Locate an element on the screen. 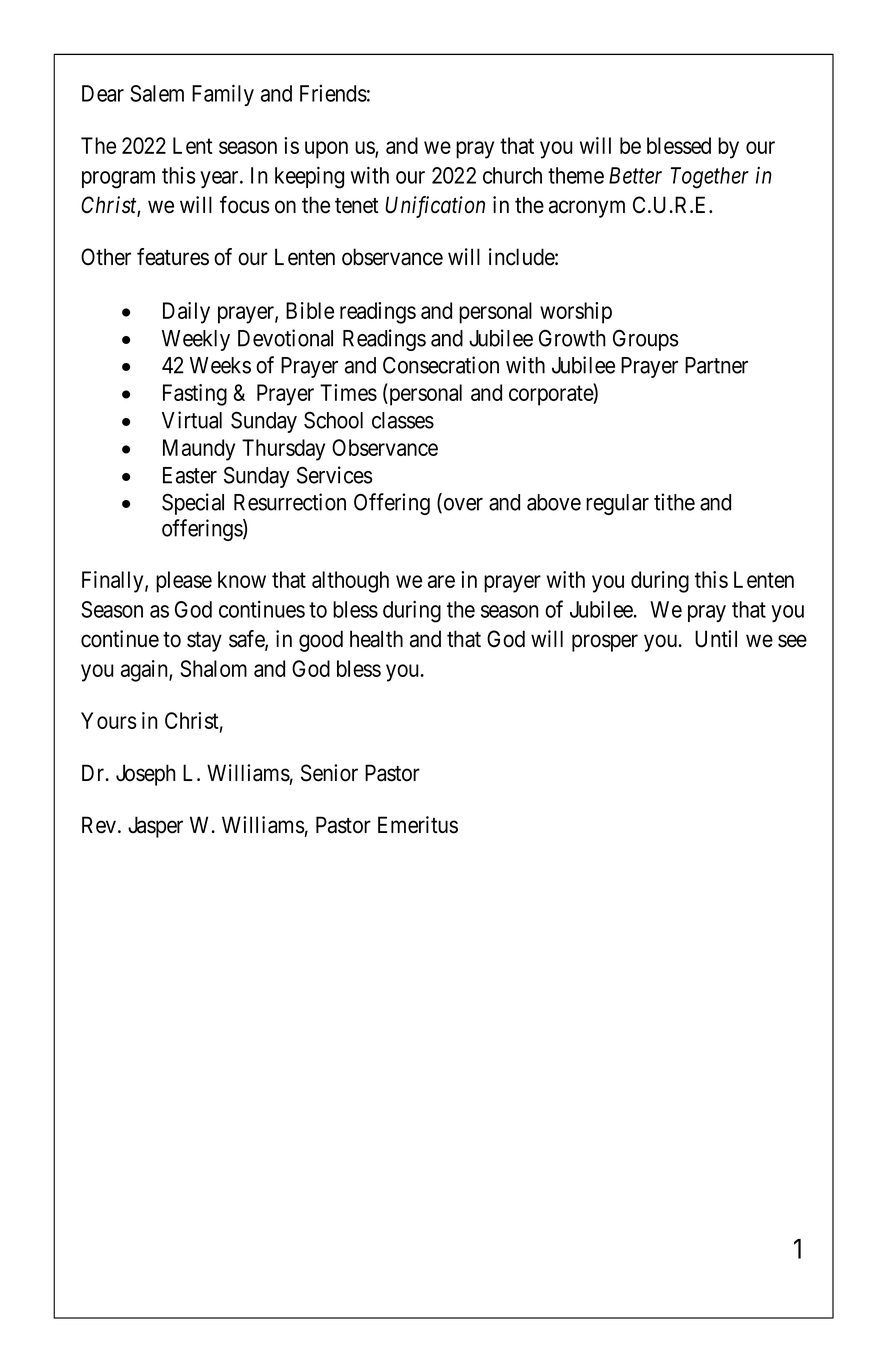 The width and height of the screenshot is (887, 1372). Together is located at coordinates (710, 178).
